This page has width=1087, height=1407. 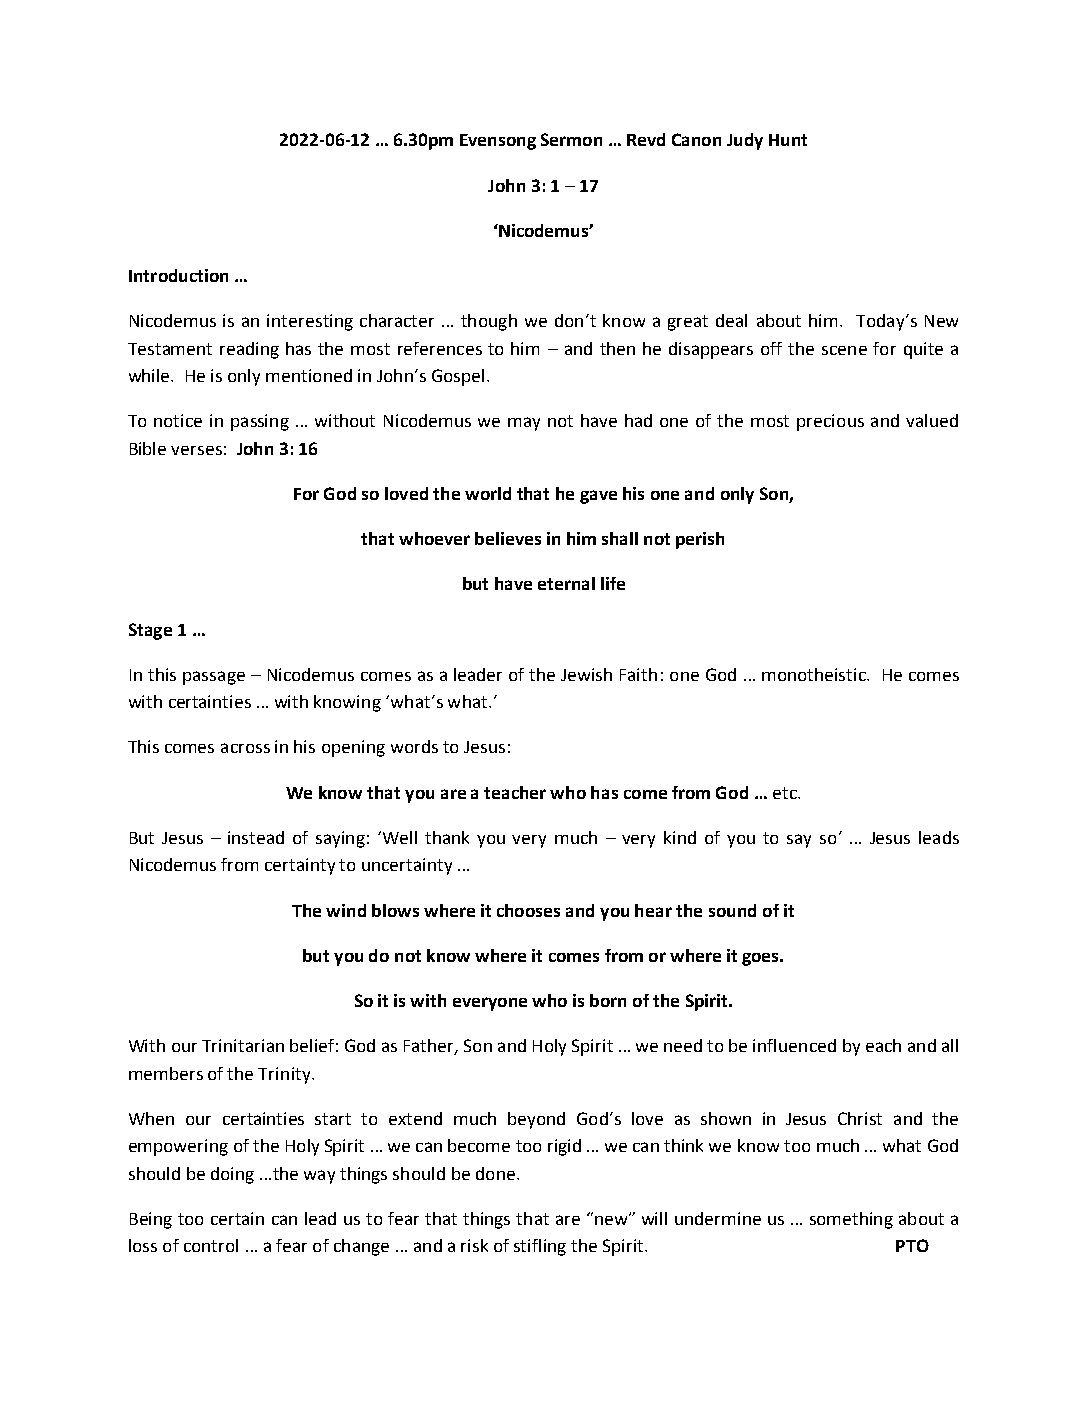 I want to click on something, so click(x=851, y=1220).
